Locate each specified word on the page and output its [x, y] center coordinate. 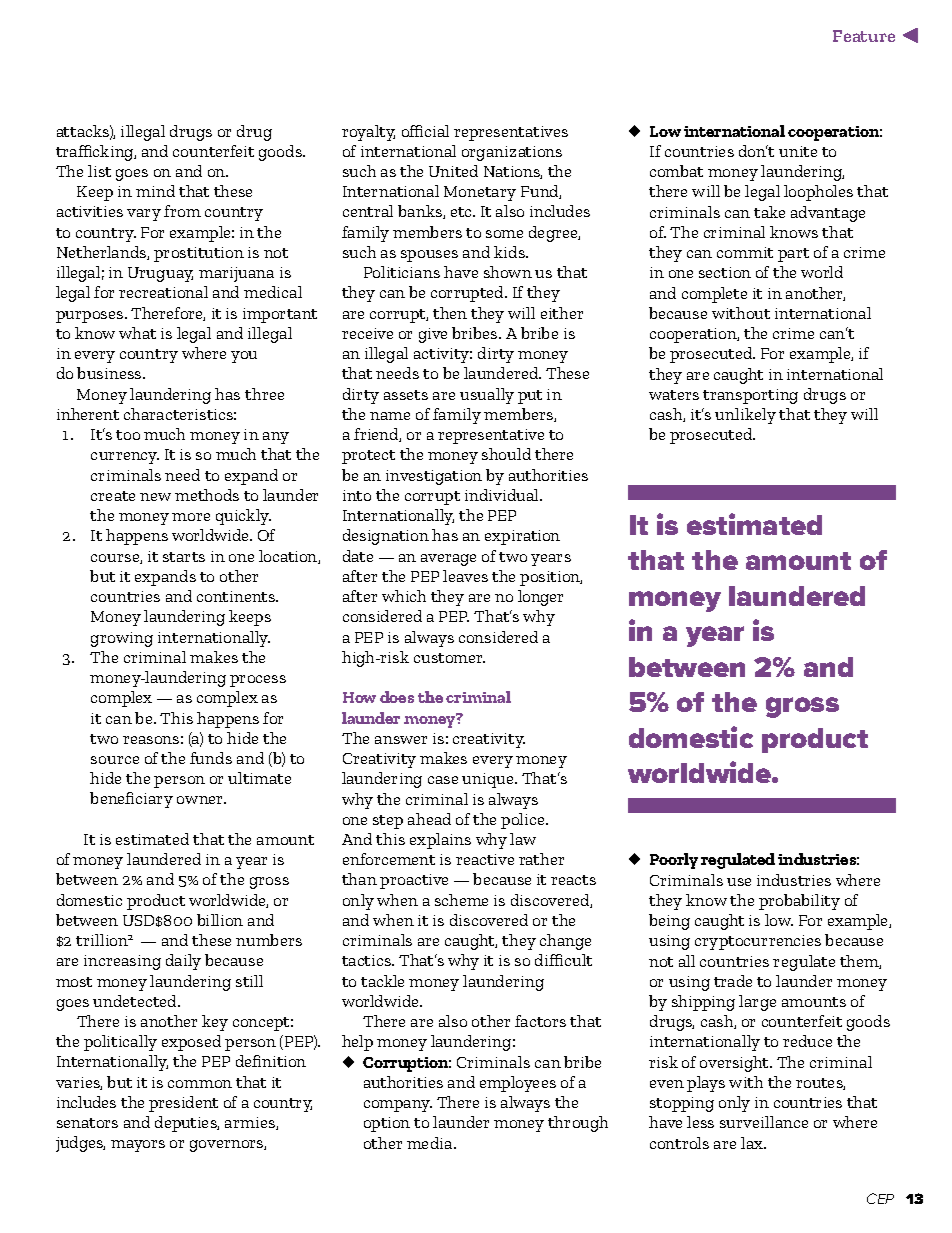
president [183, 1104]
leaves [465, 576]
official [425, 131]
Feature [864, 36]
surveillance [764, 1122]
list [99, 171]
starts [184, 557]
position [551, 578]
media [431, 1143]
